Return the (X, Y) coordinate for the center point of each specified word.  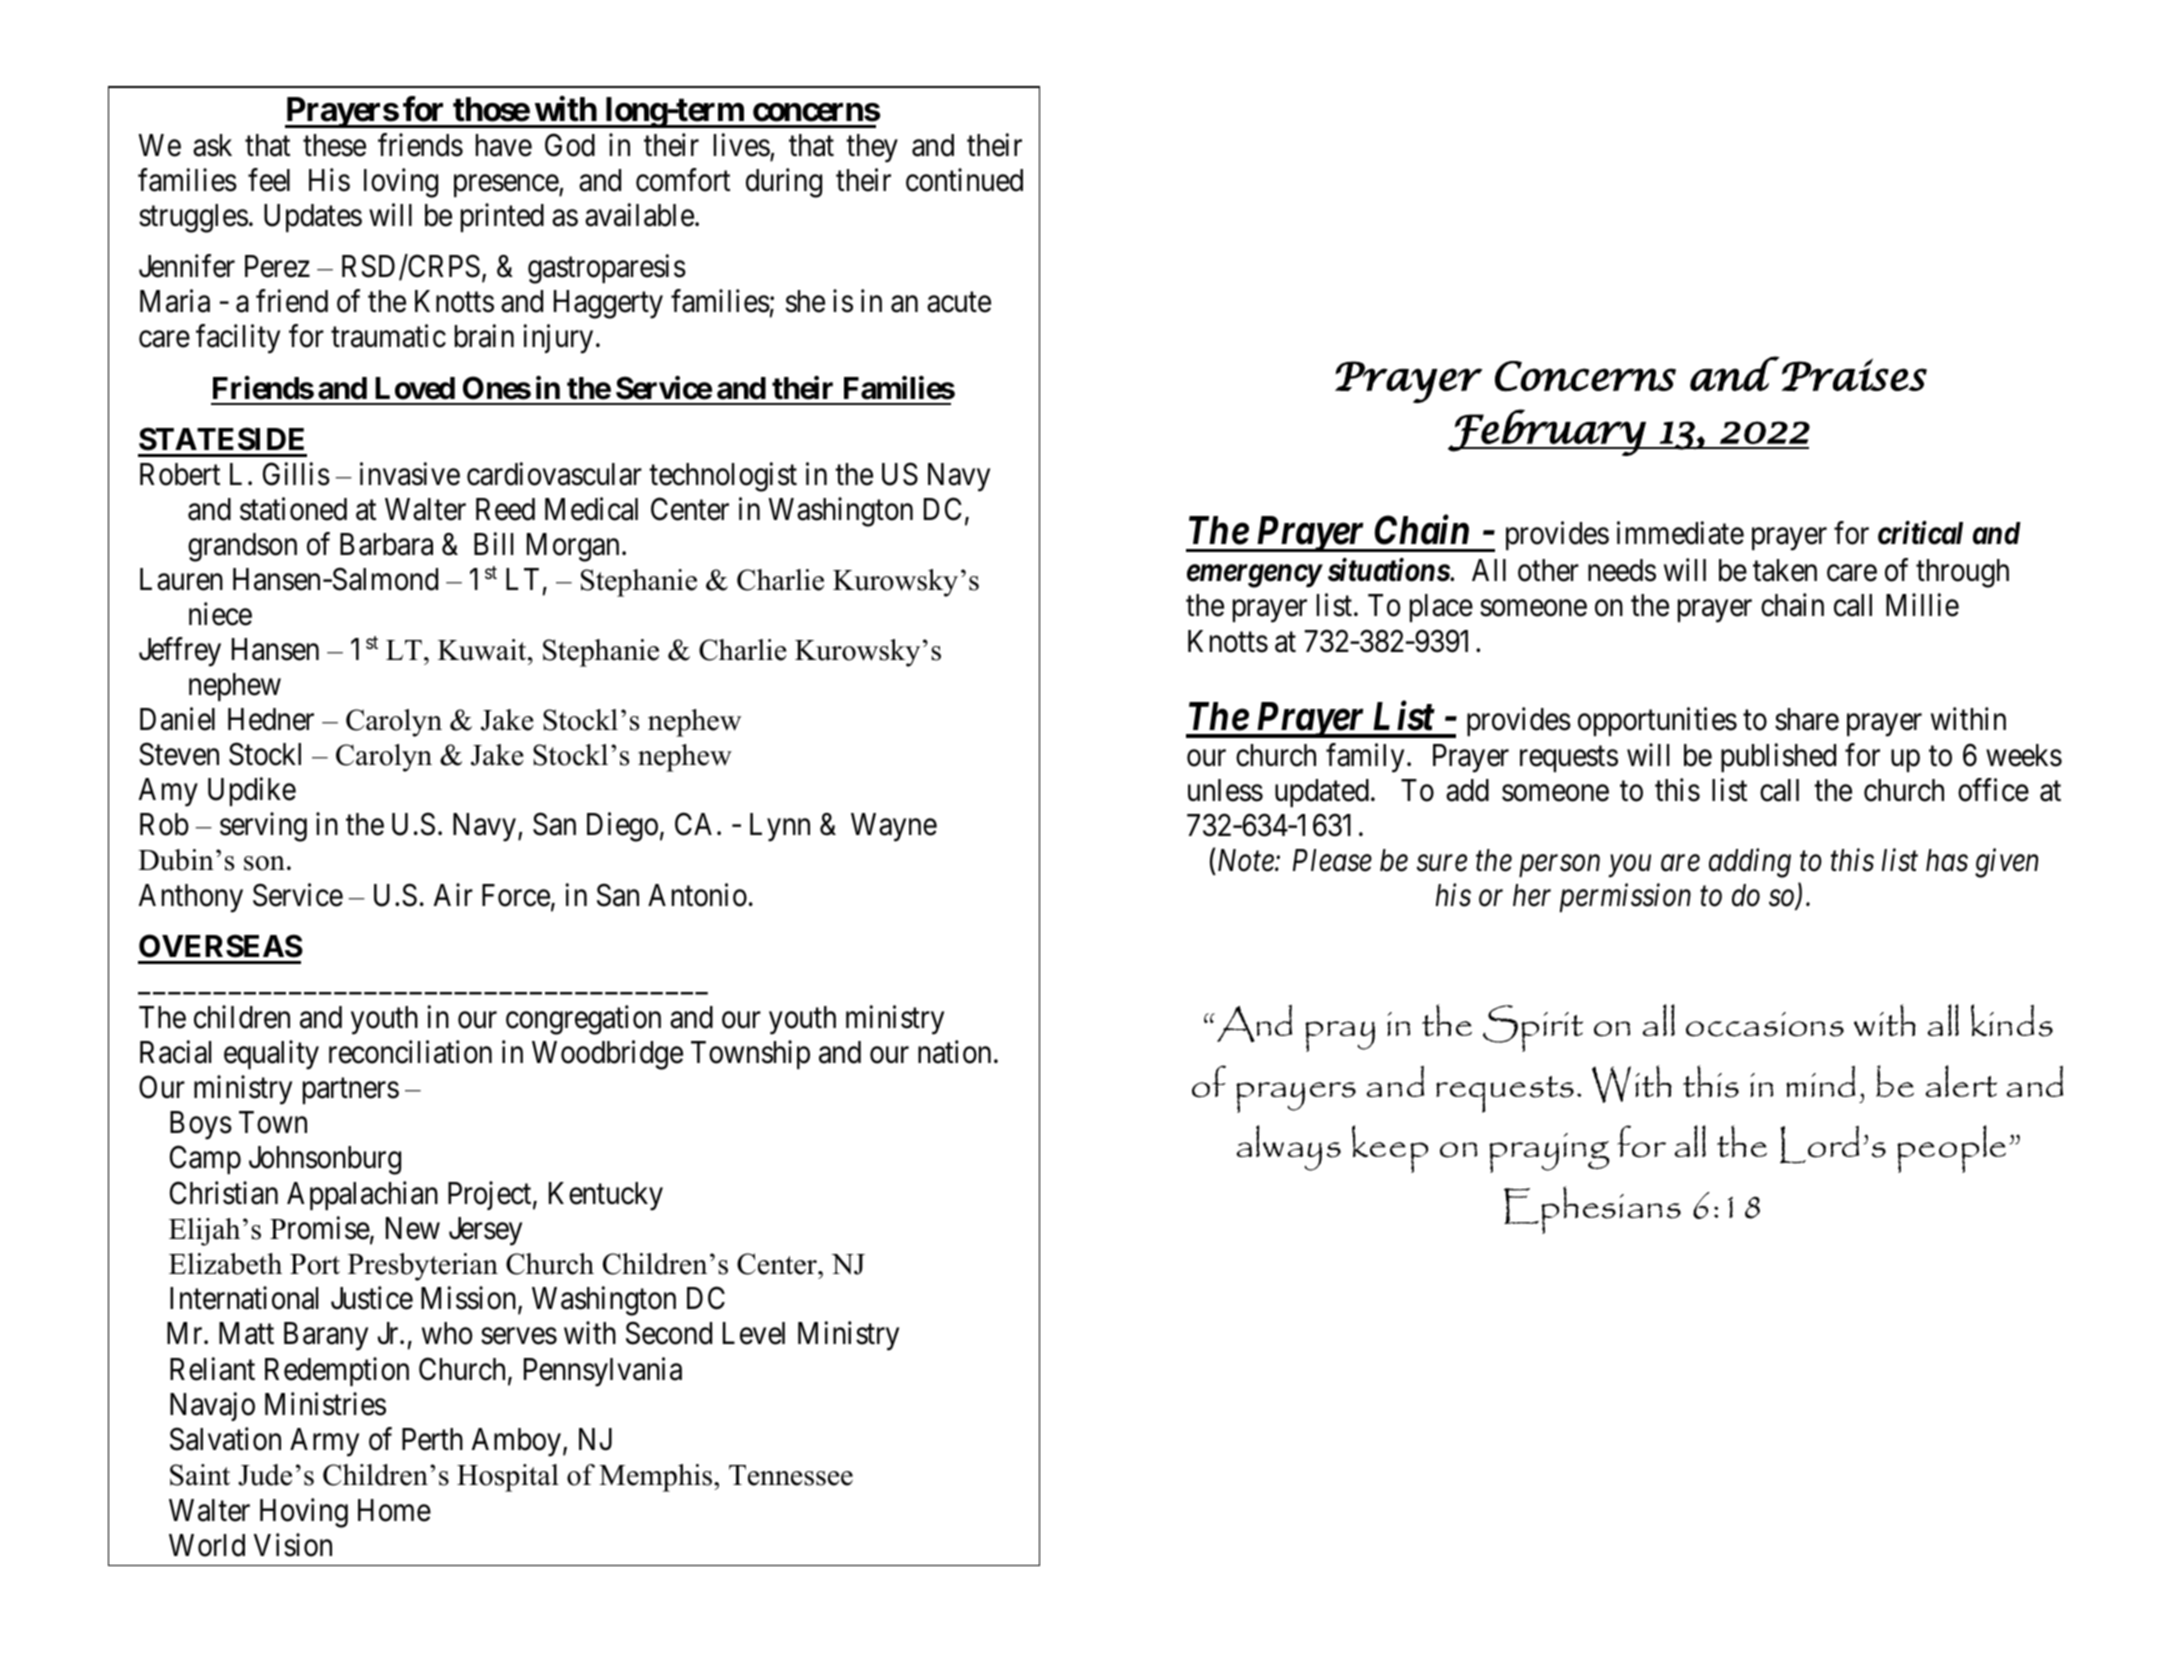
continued (964, 180)
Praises (1854, 374)
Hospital (508, 1478)
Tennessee (791, 1475)
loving (401, 183)
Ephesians (1592, 1210)
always (1288, 1148)
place (1441, 608)
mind (1820, 1081)
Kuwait (483, 650)
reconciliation (410, 1052)
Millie (1922, 605)
